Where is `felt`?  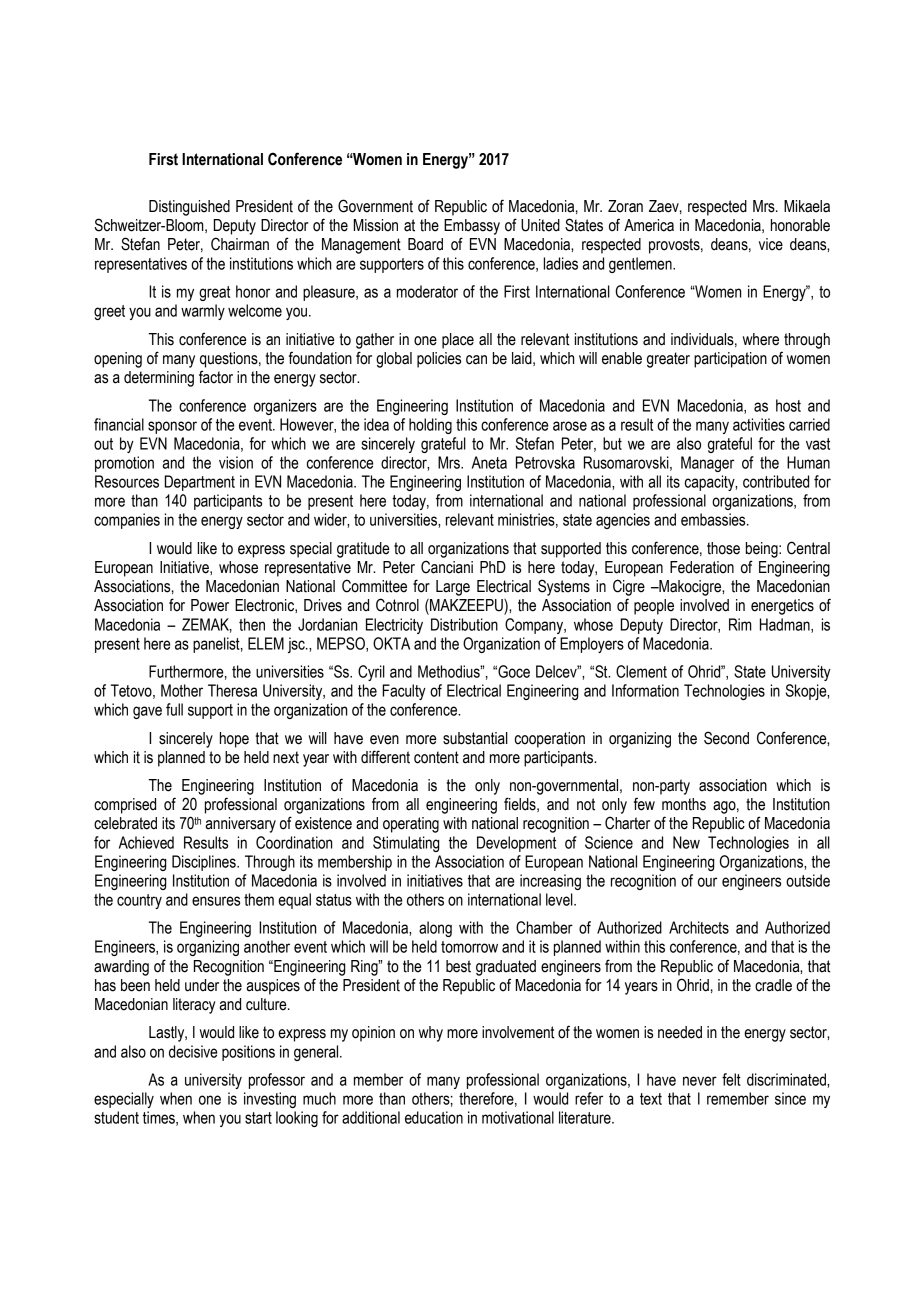 felt is located at coordinates (731, 1079).
